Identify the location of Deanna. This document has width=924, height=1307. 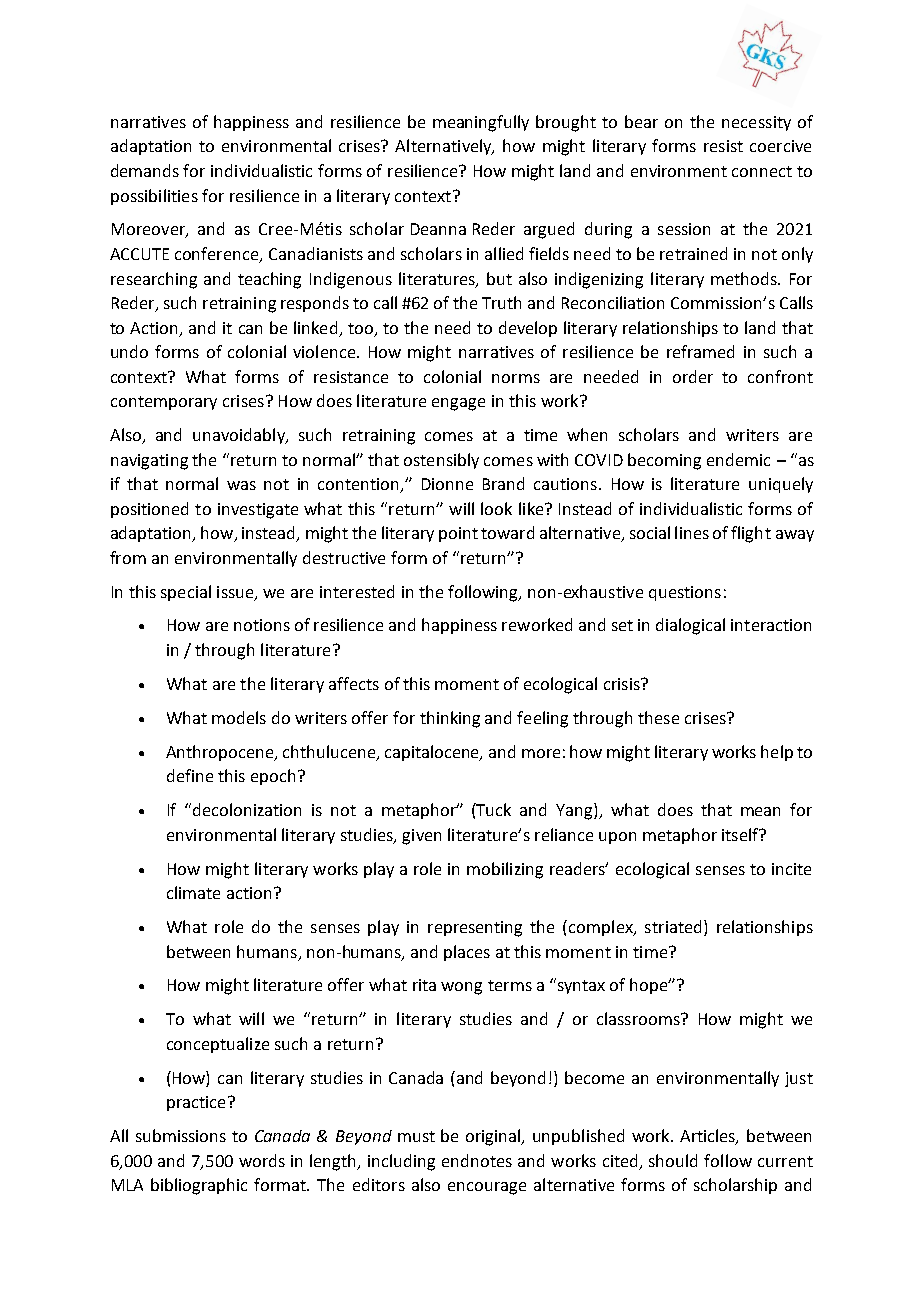
(438, 229).
